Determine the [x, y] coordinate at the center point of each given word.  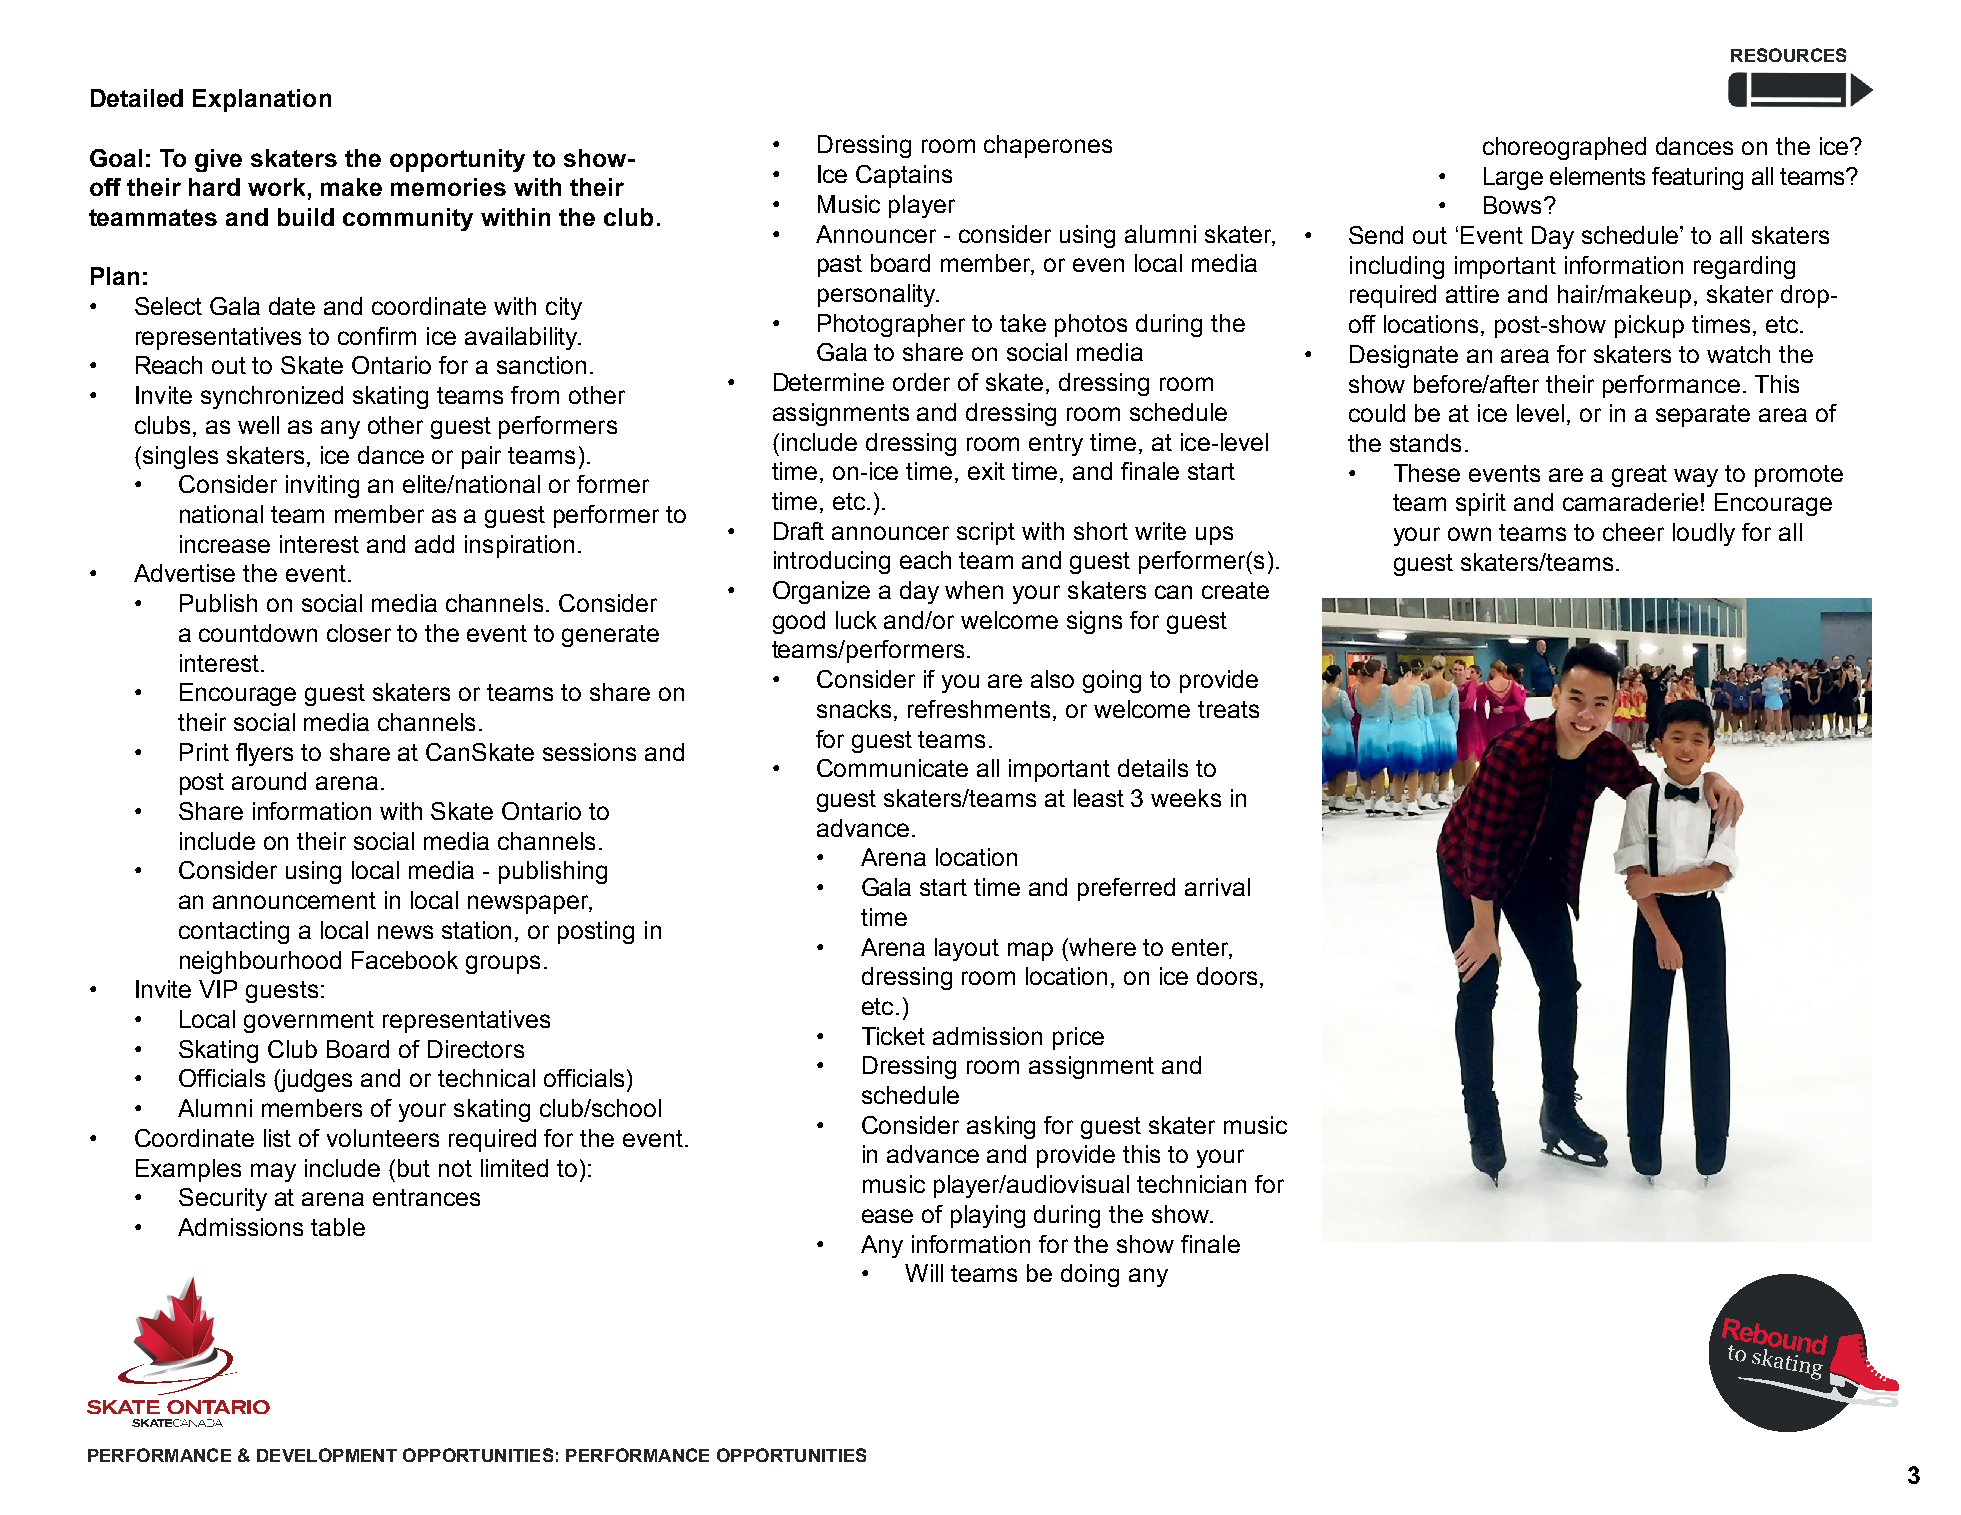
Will [924, 1273]
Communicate [892, 768]
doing [1090, 1275]
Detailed [137, 98]
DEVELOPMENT [327, 1455]
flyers [264, 754]
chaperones [1048, 146]
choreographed [1564, 148]
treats [1228, 709]
